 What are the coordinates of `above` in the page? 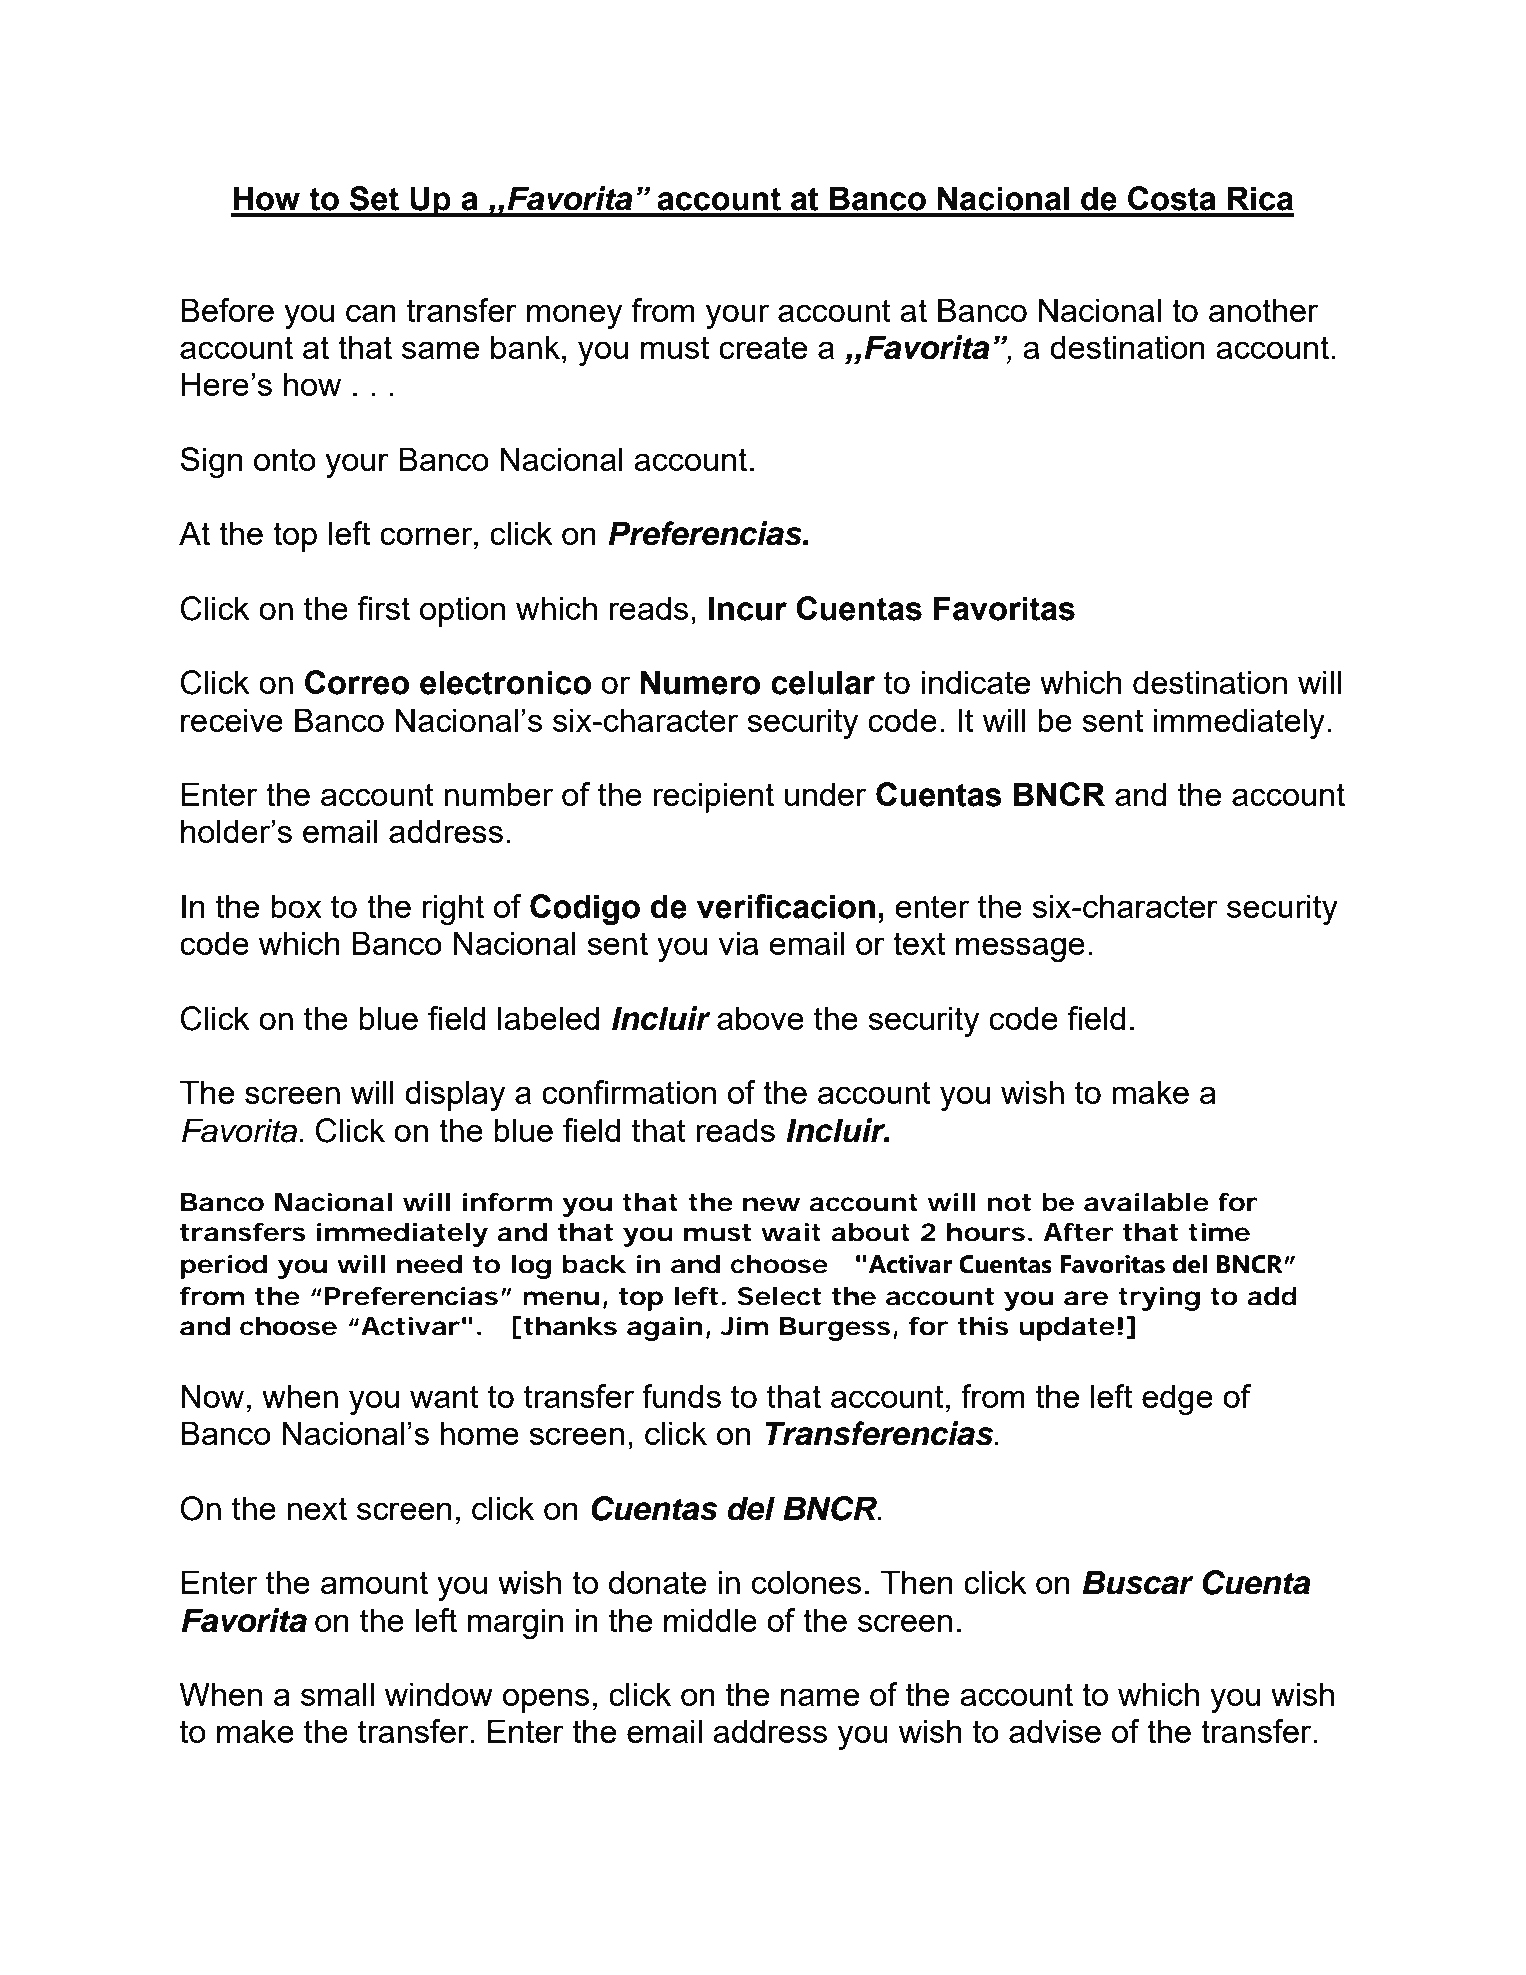 It's located at (760, 1018).
